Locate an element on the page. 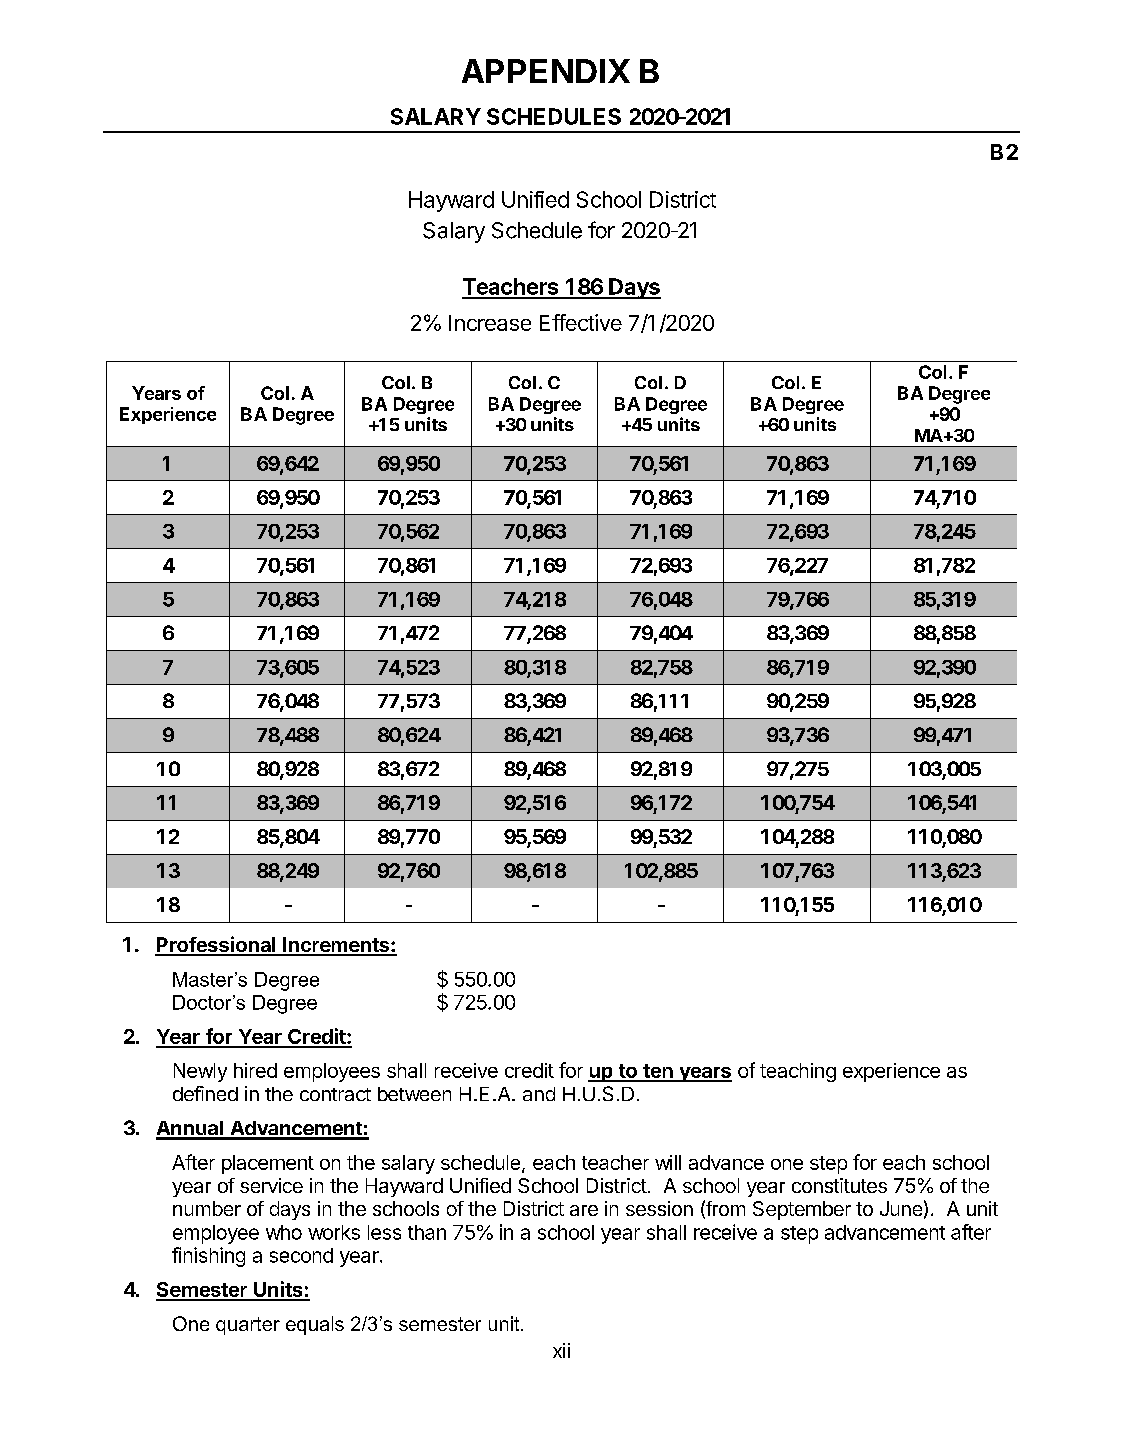  ten is located at coordinates (658, 1072).
